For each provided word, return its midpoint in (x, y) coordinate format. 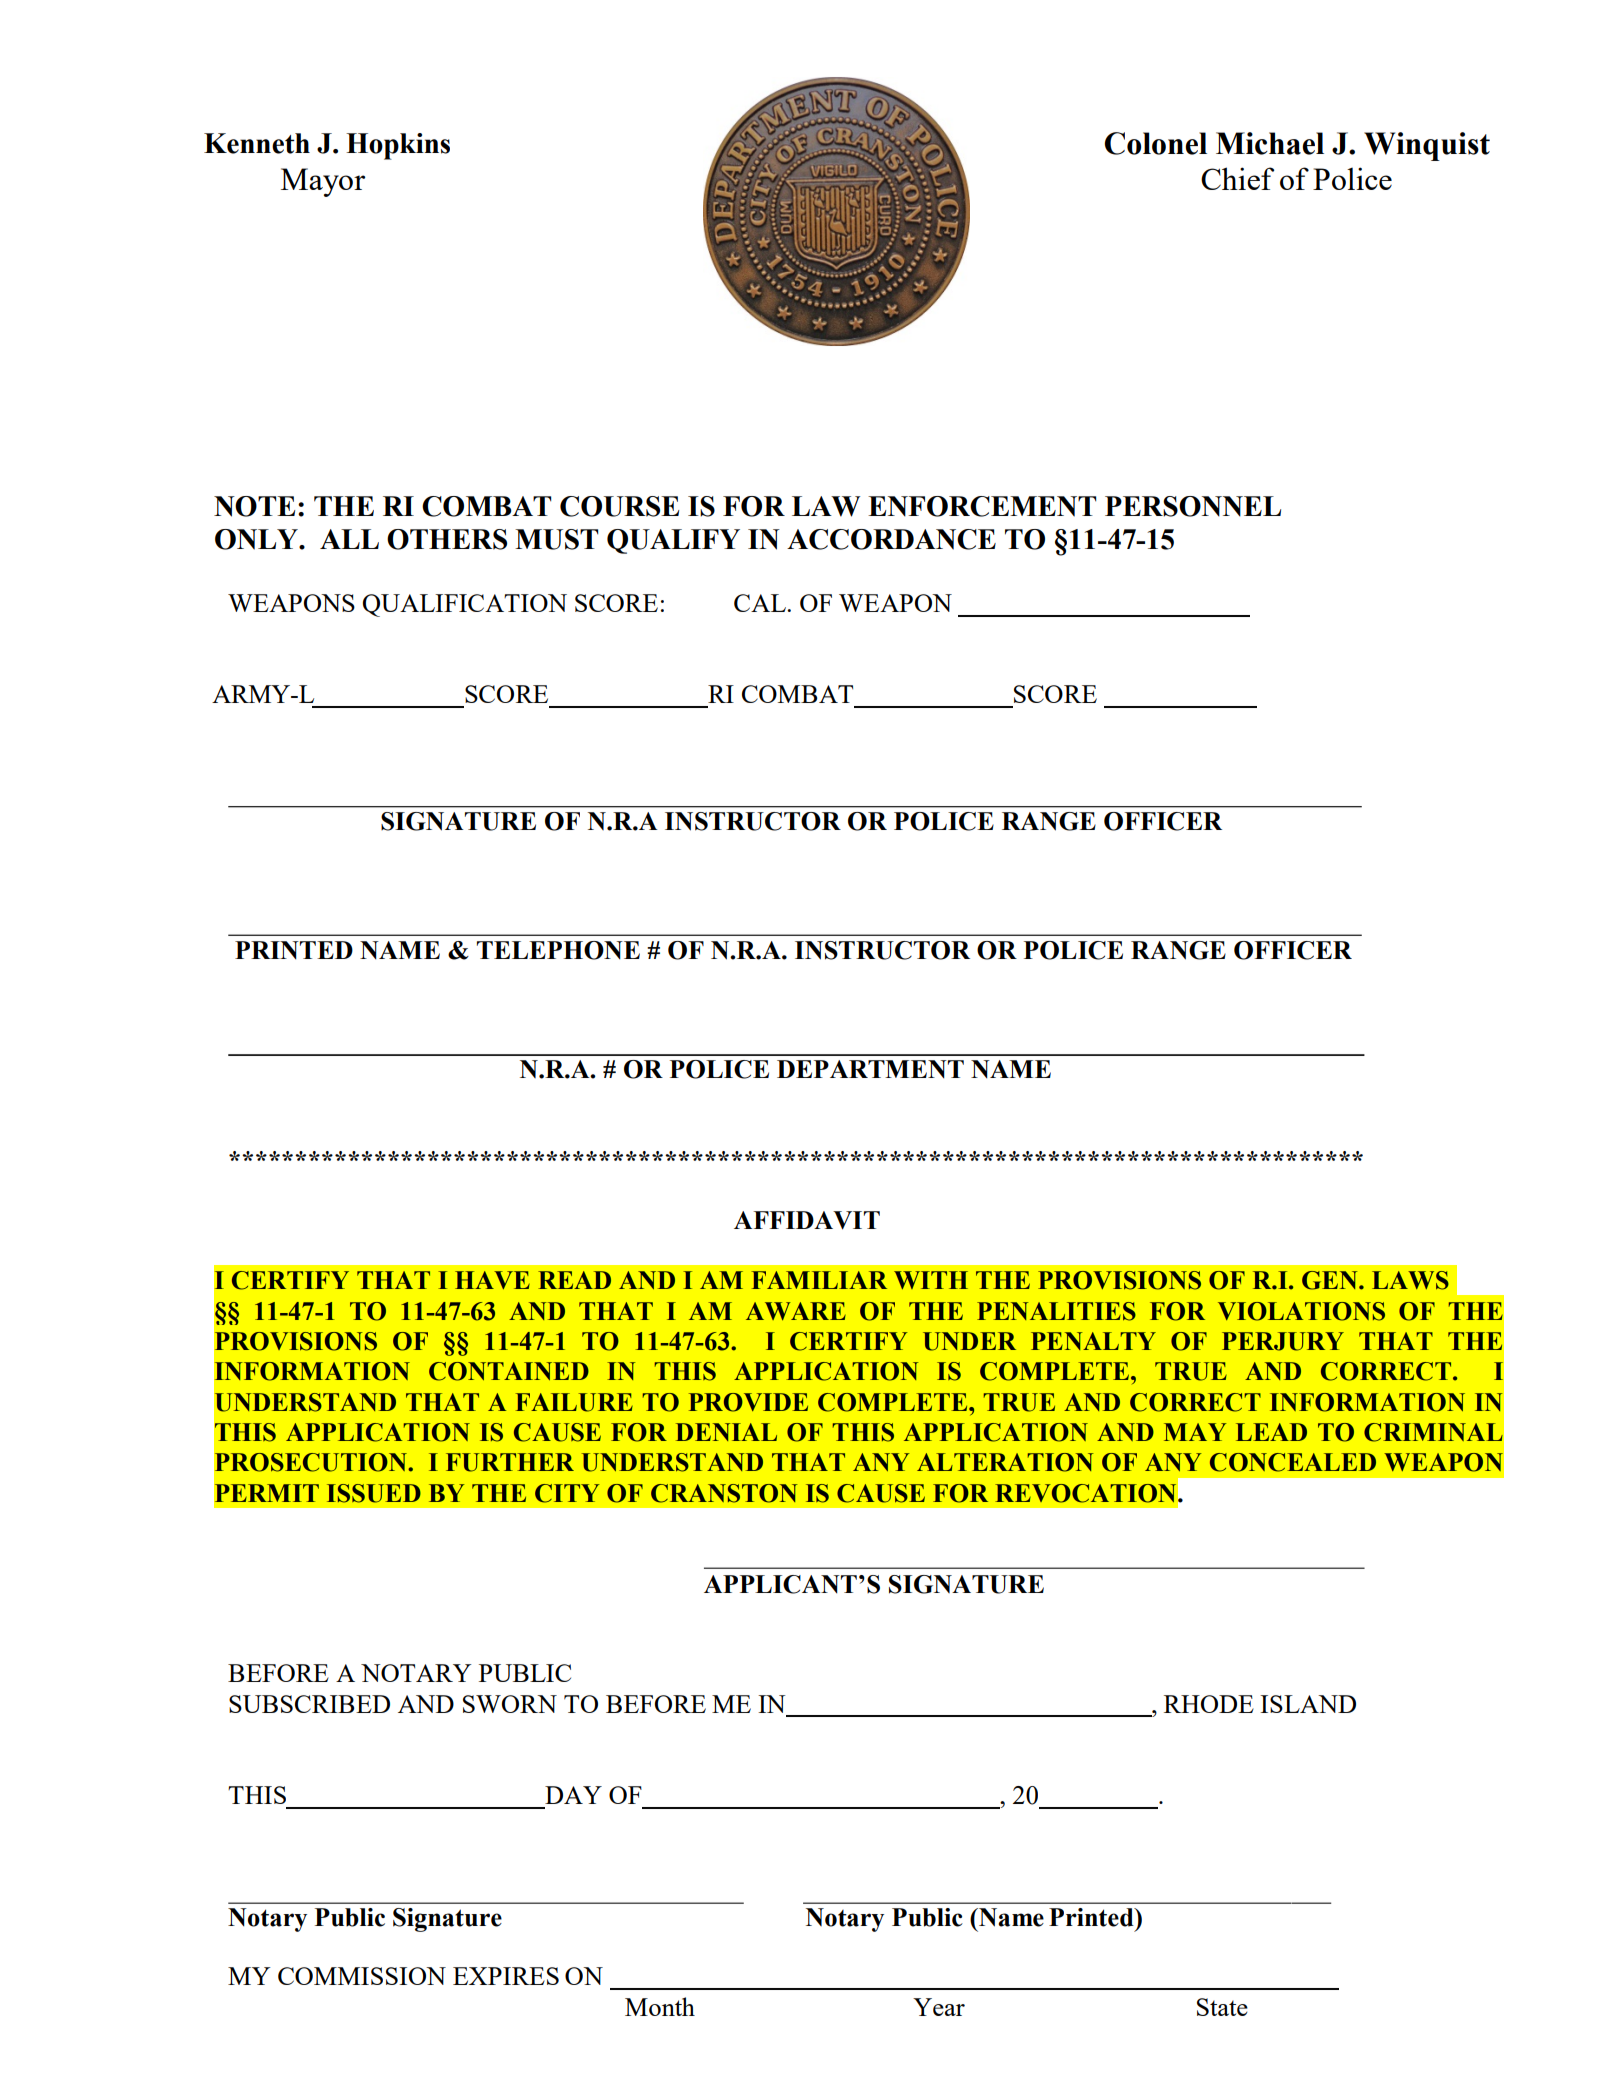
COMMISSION (362, 1976)
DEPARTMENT (870, 1069)
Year (939, 2007)
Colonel (1156, 143)
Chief (1237, 178)
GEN (1331, 1280)
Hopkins (398, 146)
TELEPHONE (558, 950)
